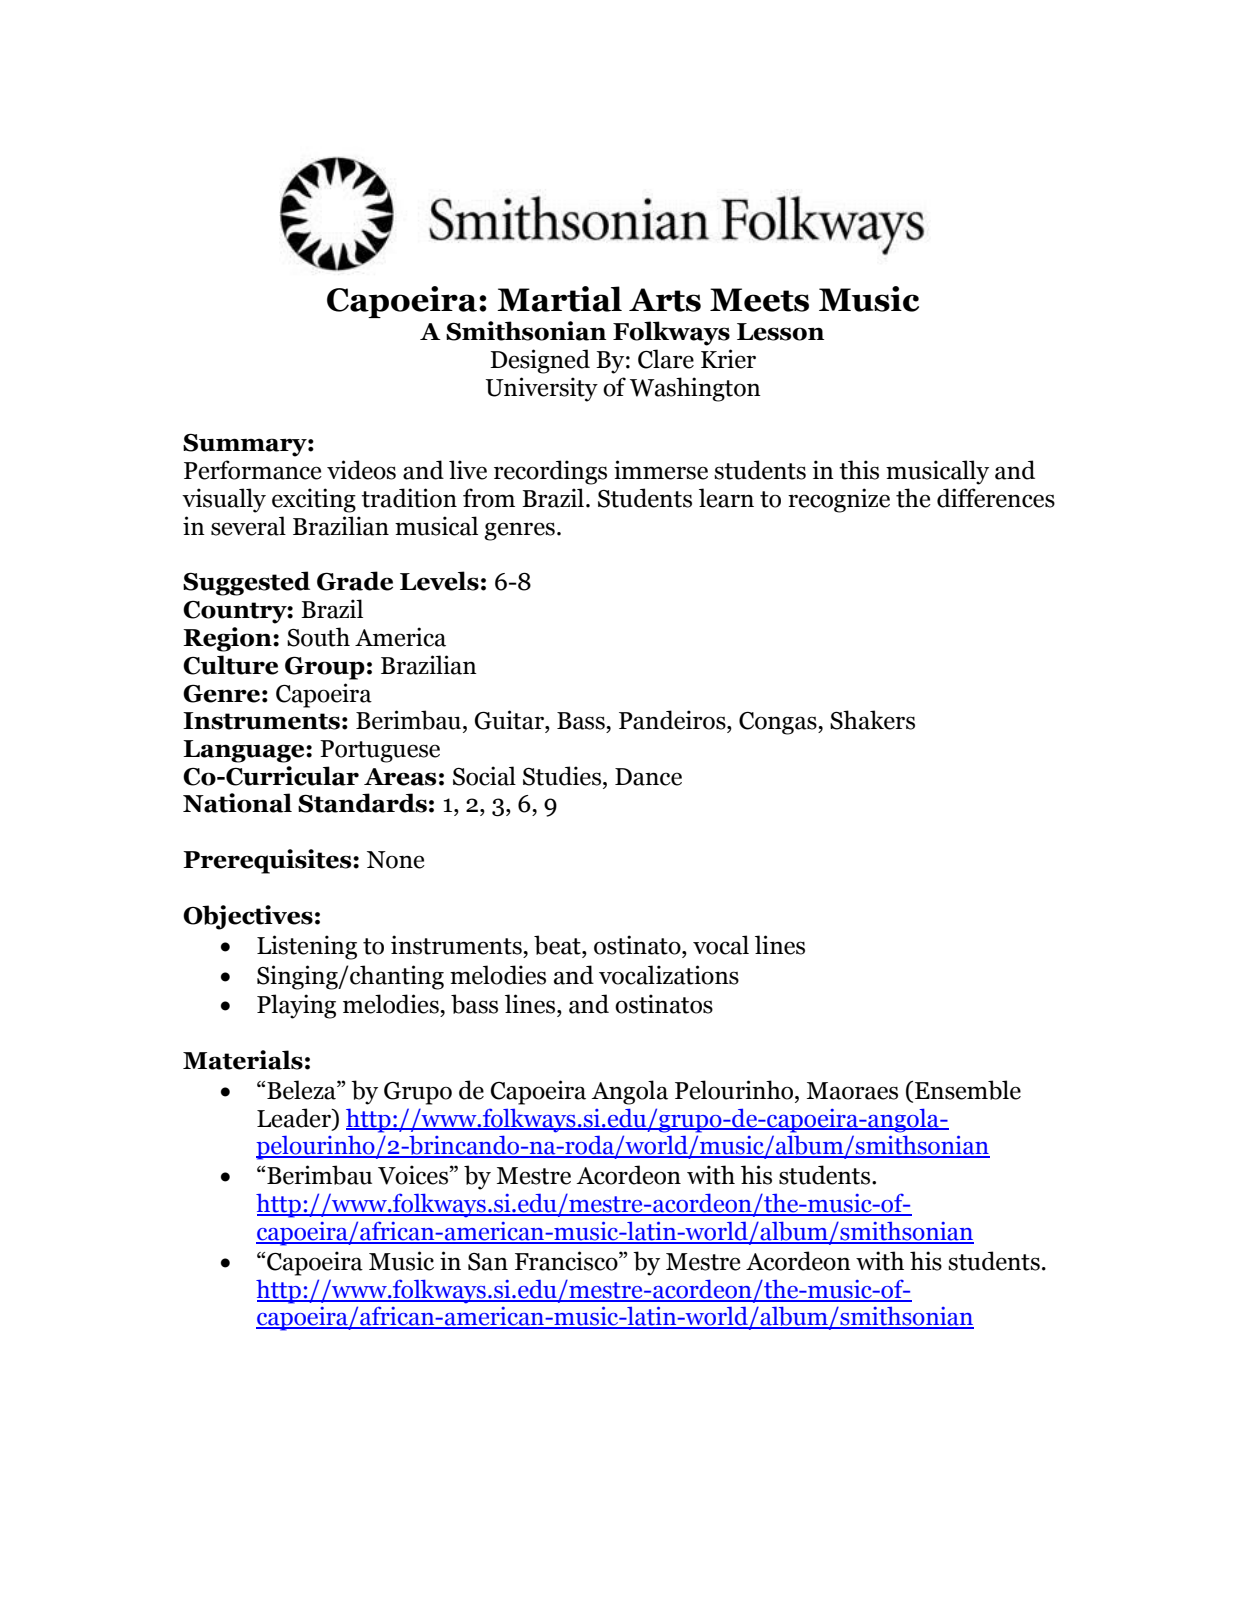 Image resolution: width=1246 pixels, height=1613 pixels. I want to click on South, so click(318, 637).
